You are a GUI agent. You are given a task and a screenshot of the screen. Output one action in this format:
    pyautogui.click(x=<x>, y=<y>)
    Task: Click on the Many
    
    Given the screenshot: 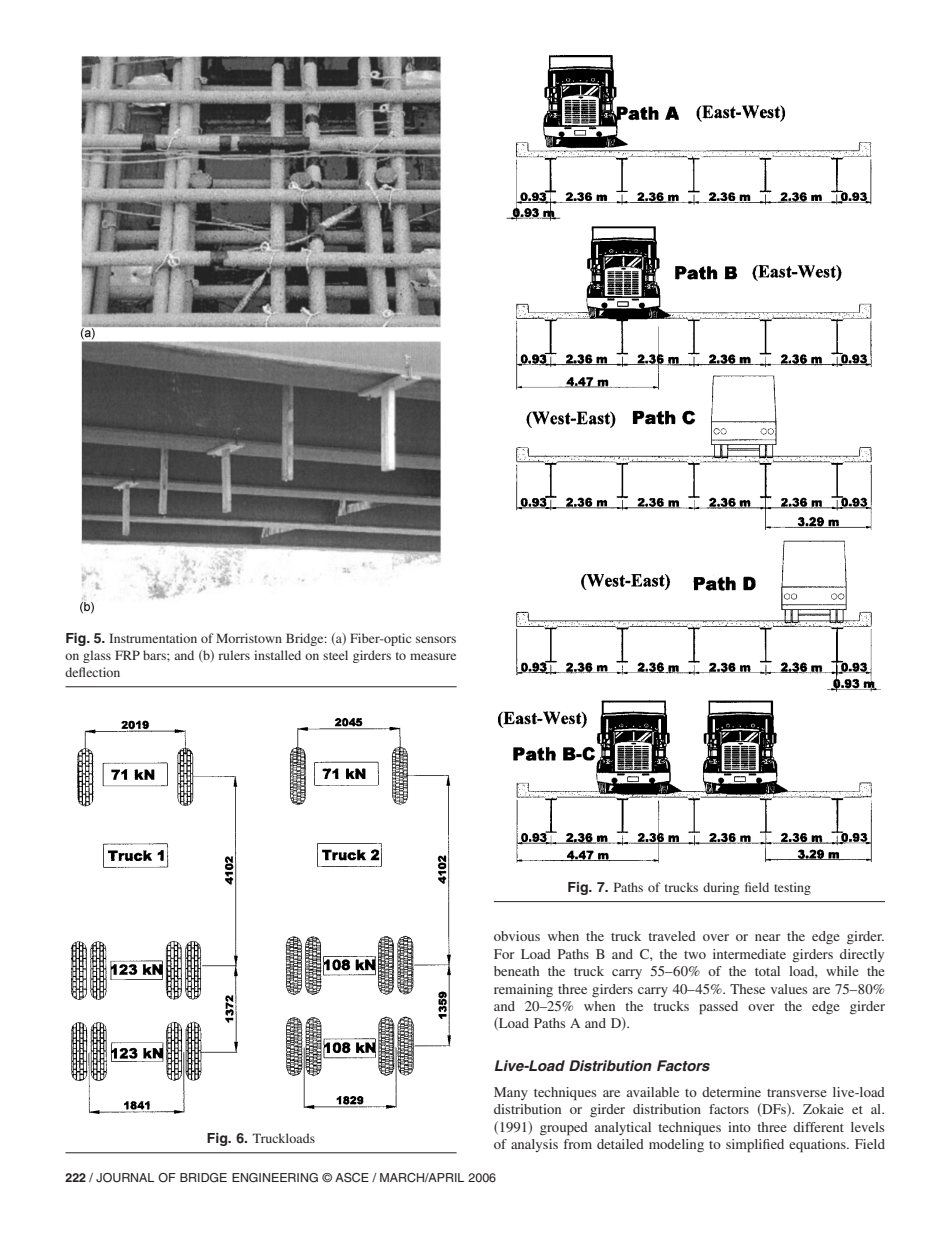 What is the action you would take?
    pyautogui.click(x=511, y=1093)
